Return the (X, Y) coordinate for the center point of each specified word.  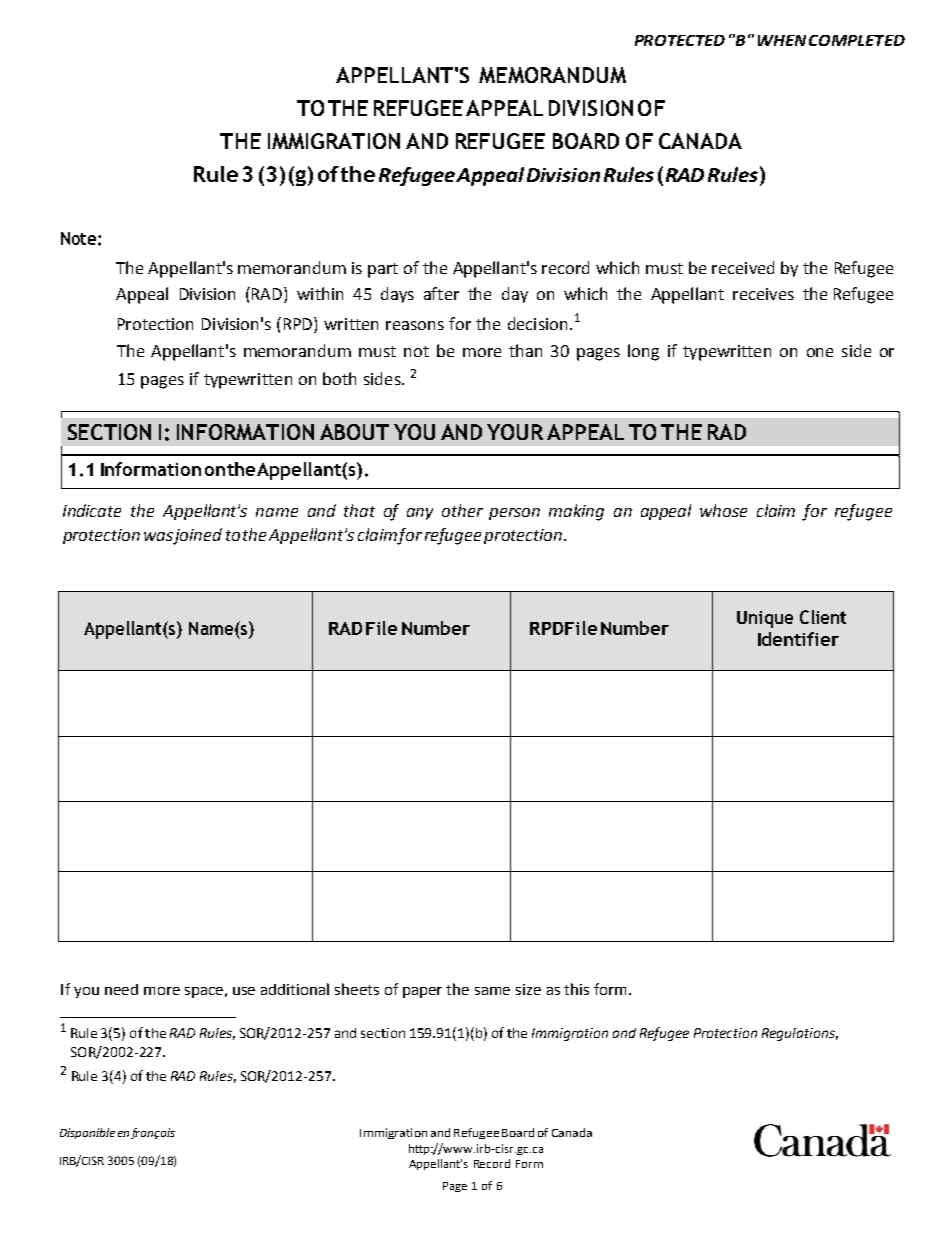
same (492, 991)
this (576, 989)
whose (723, 510)
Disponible (87, 1133)
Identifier (798, 639)
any (420, 514)
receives (763, 294)
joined (197, 536)
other (462, 510)
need (121, 989)
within (320, 293)
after (441, 293)
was (158, 536)
